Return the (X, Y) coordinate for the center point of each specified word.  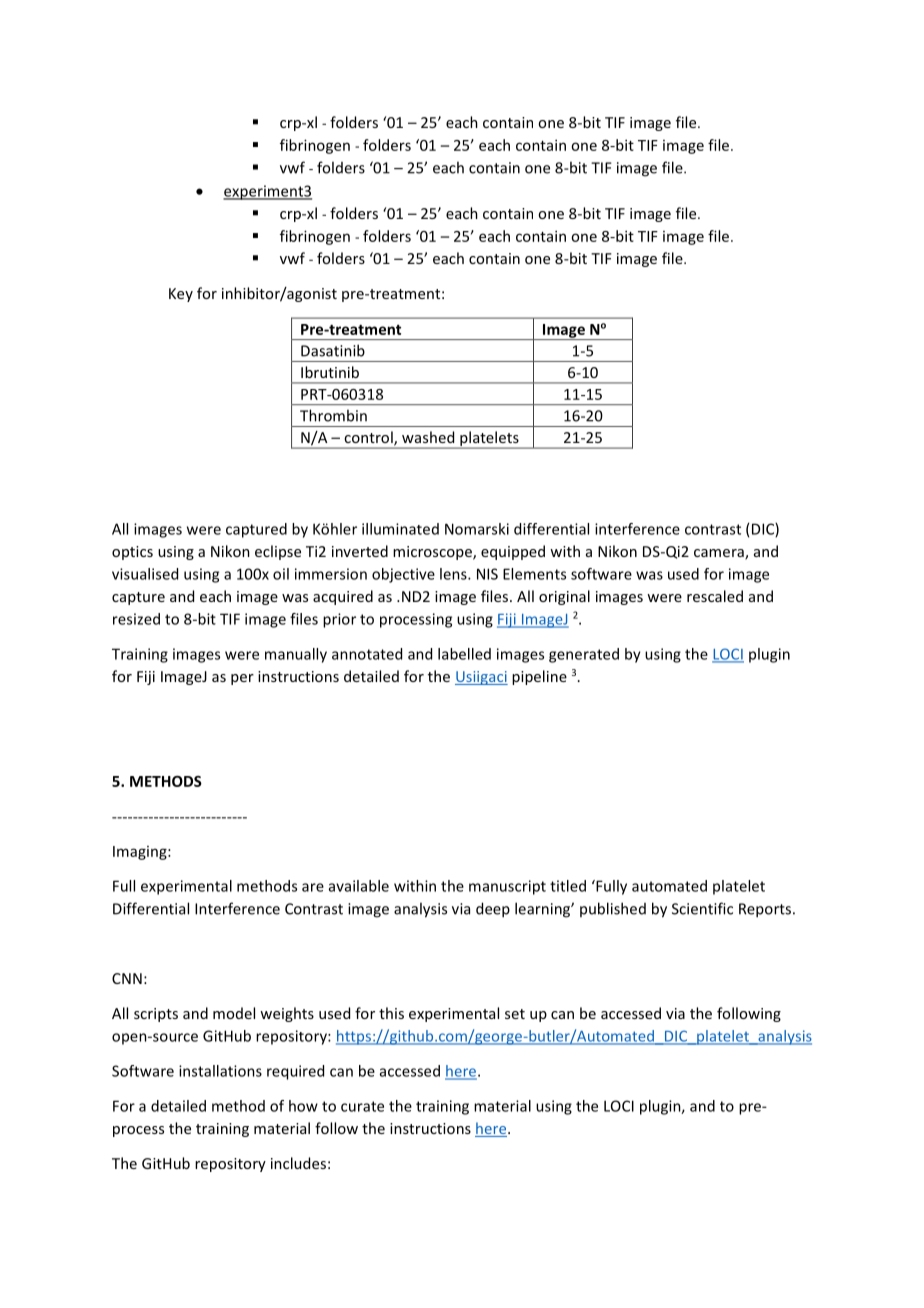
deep (493, 910)
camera (720, 554)
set (515, 1014)
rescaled (715, 596)
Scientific (702, 908)
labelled (464, 654)
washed (428, 437)
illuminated (400, 529)
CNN (127, 978)
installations (220, 1071)
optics (132, 553)
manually (296, 655)
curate (362, 1106)
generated (584, 655)
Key (181, 295)
